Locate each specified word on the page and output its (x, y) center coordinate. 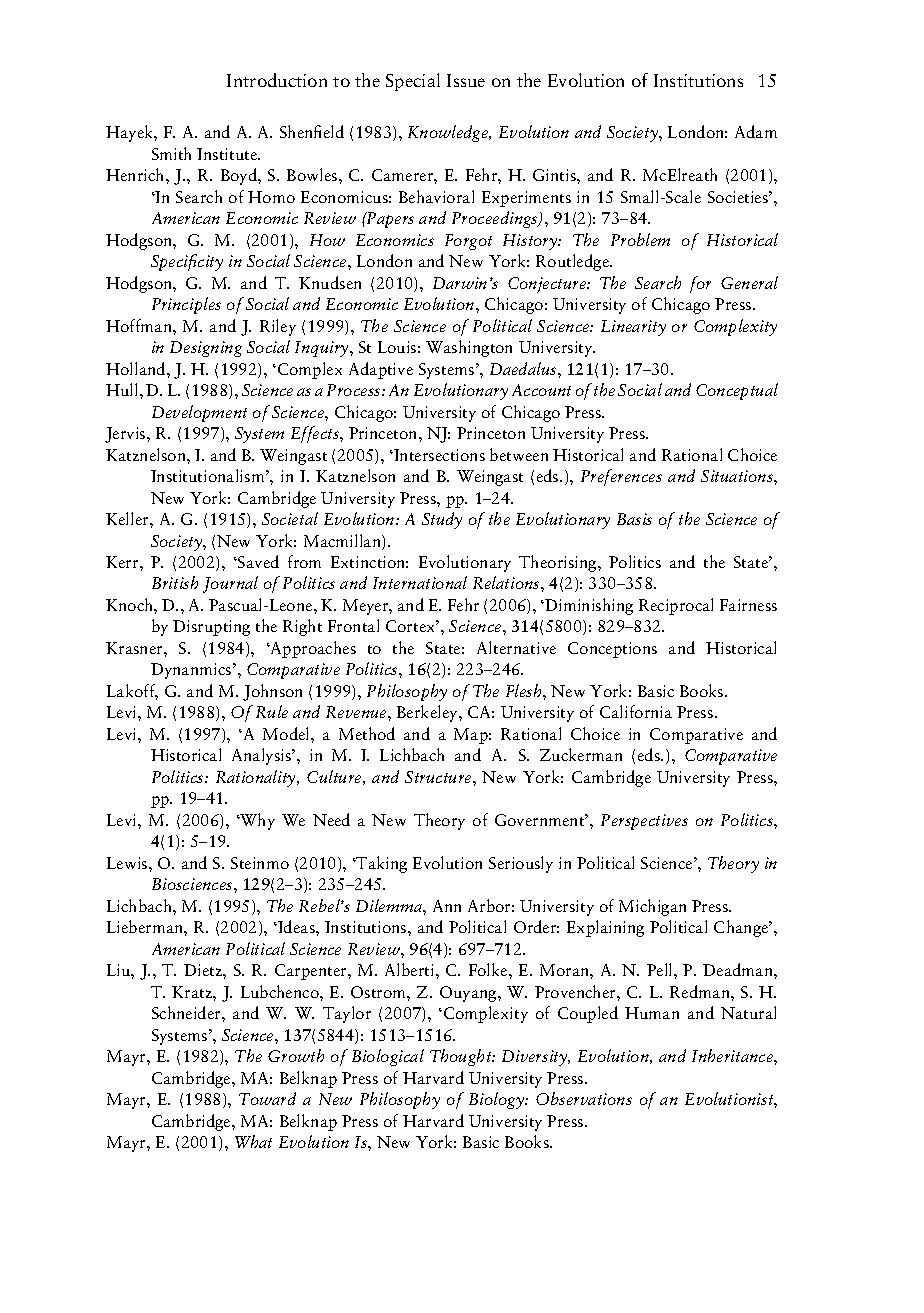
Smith (171, 153)
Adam (756, 131)
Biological (388, 1057)
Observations (584, 1098)
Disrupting (211, 628)
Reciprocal (676, 606)
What (253, 1141)
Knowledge (449, 133)
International (420, 582)
